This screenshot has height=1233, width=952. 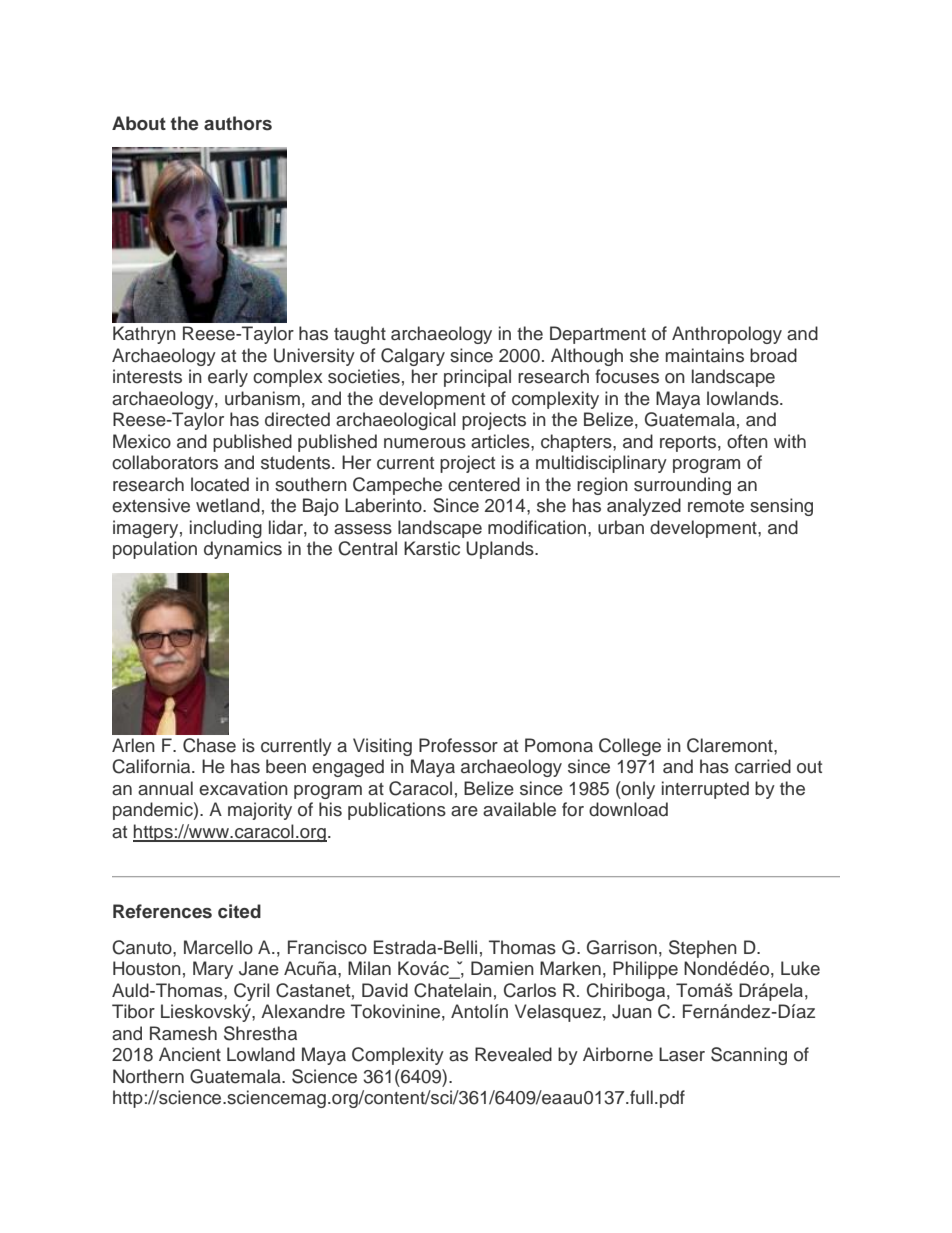 What do you see at coordinates (477, 378) in the screenshot?
I see `principal` at bounding box center [477, 378].
